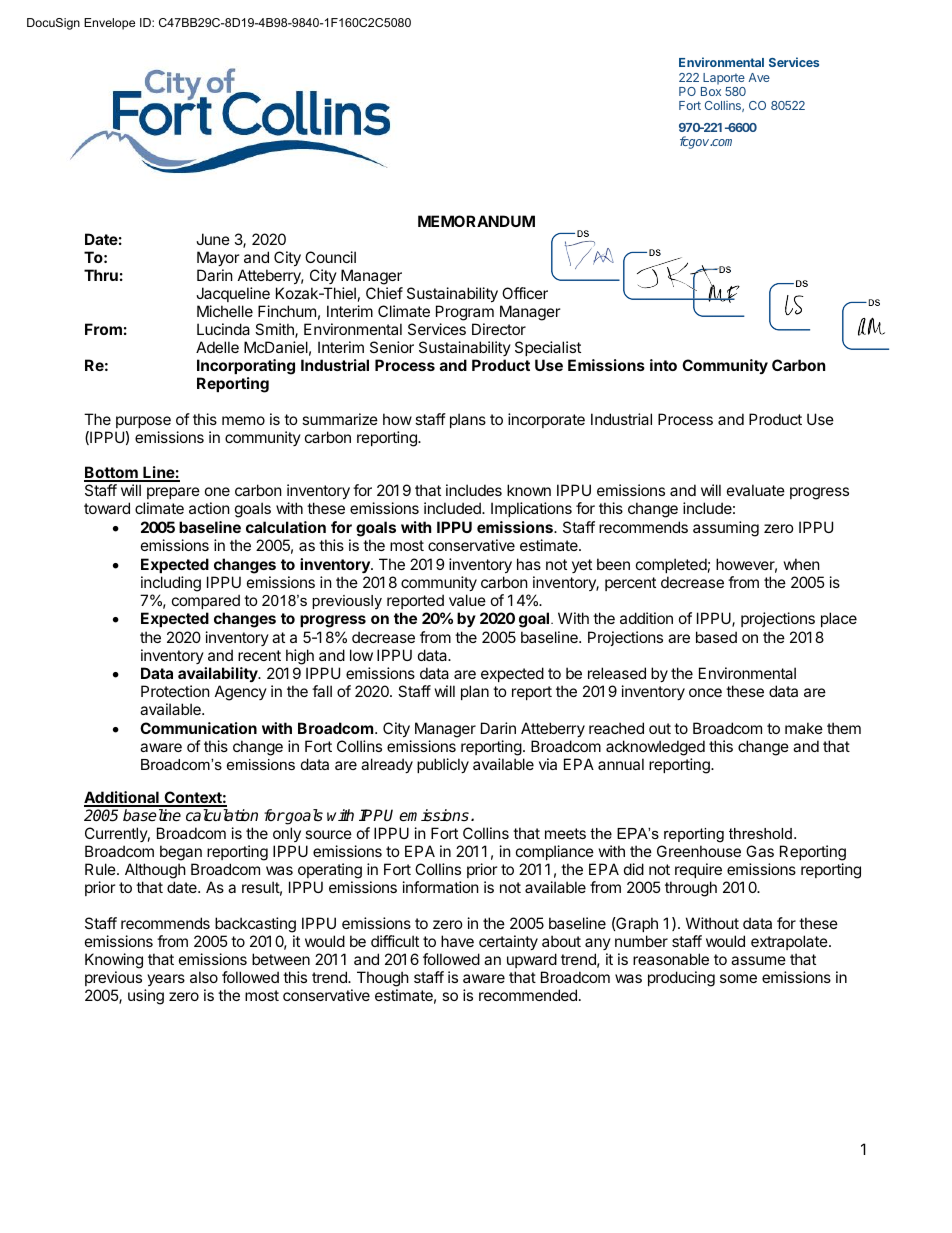 The height and width of the document is (1233, 952). Describe the element at coordinates (457, 941) in the document. I see `have` at that location.
